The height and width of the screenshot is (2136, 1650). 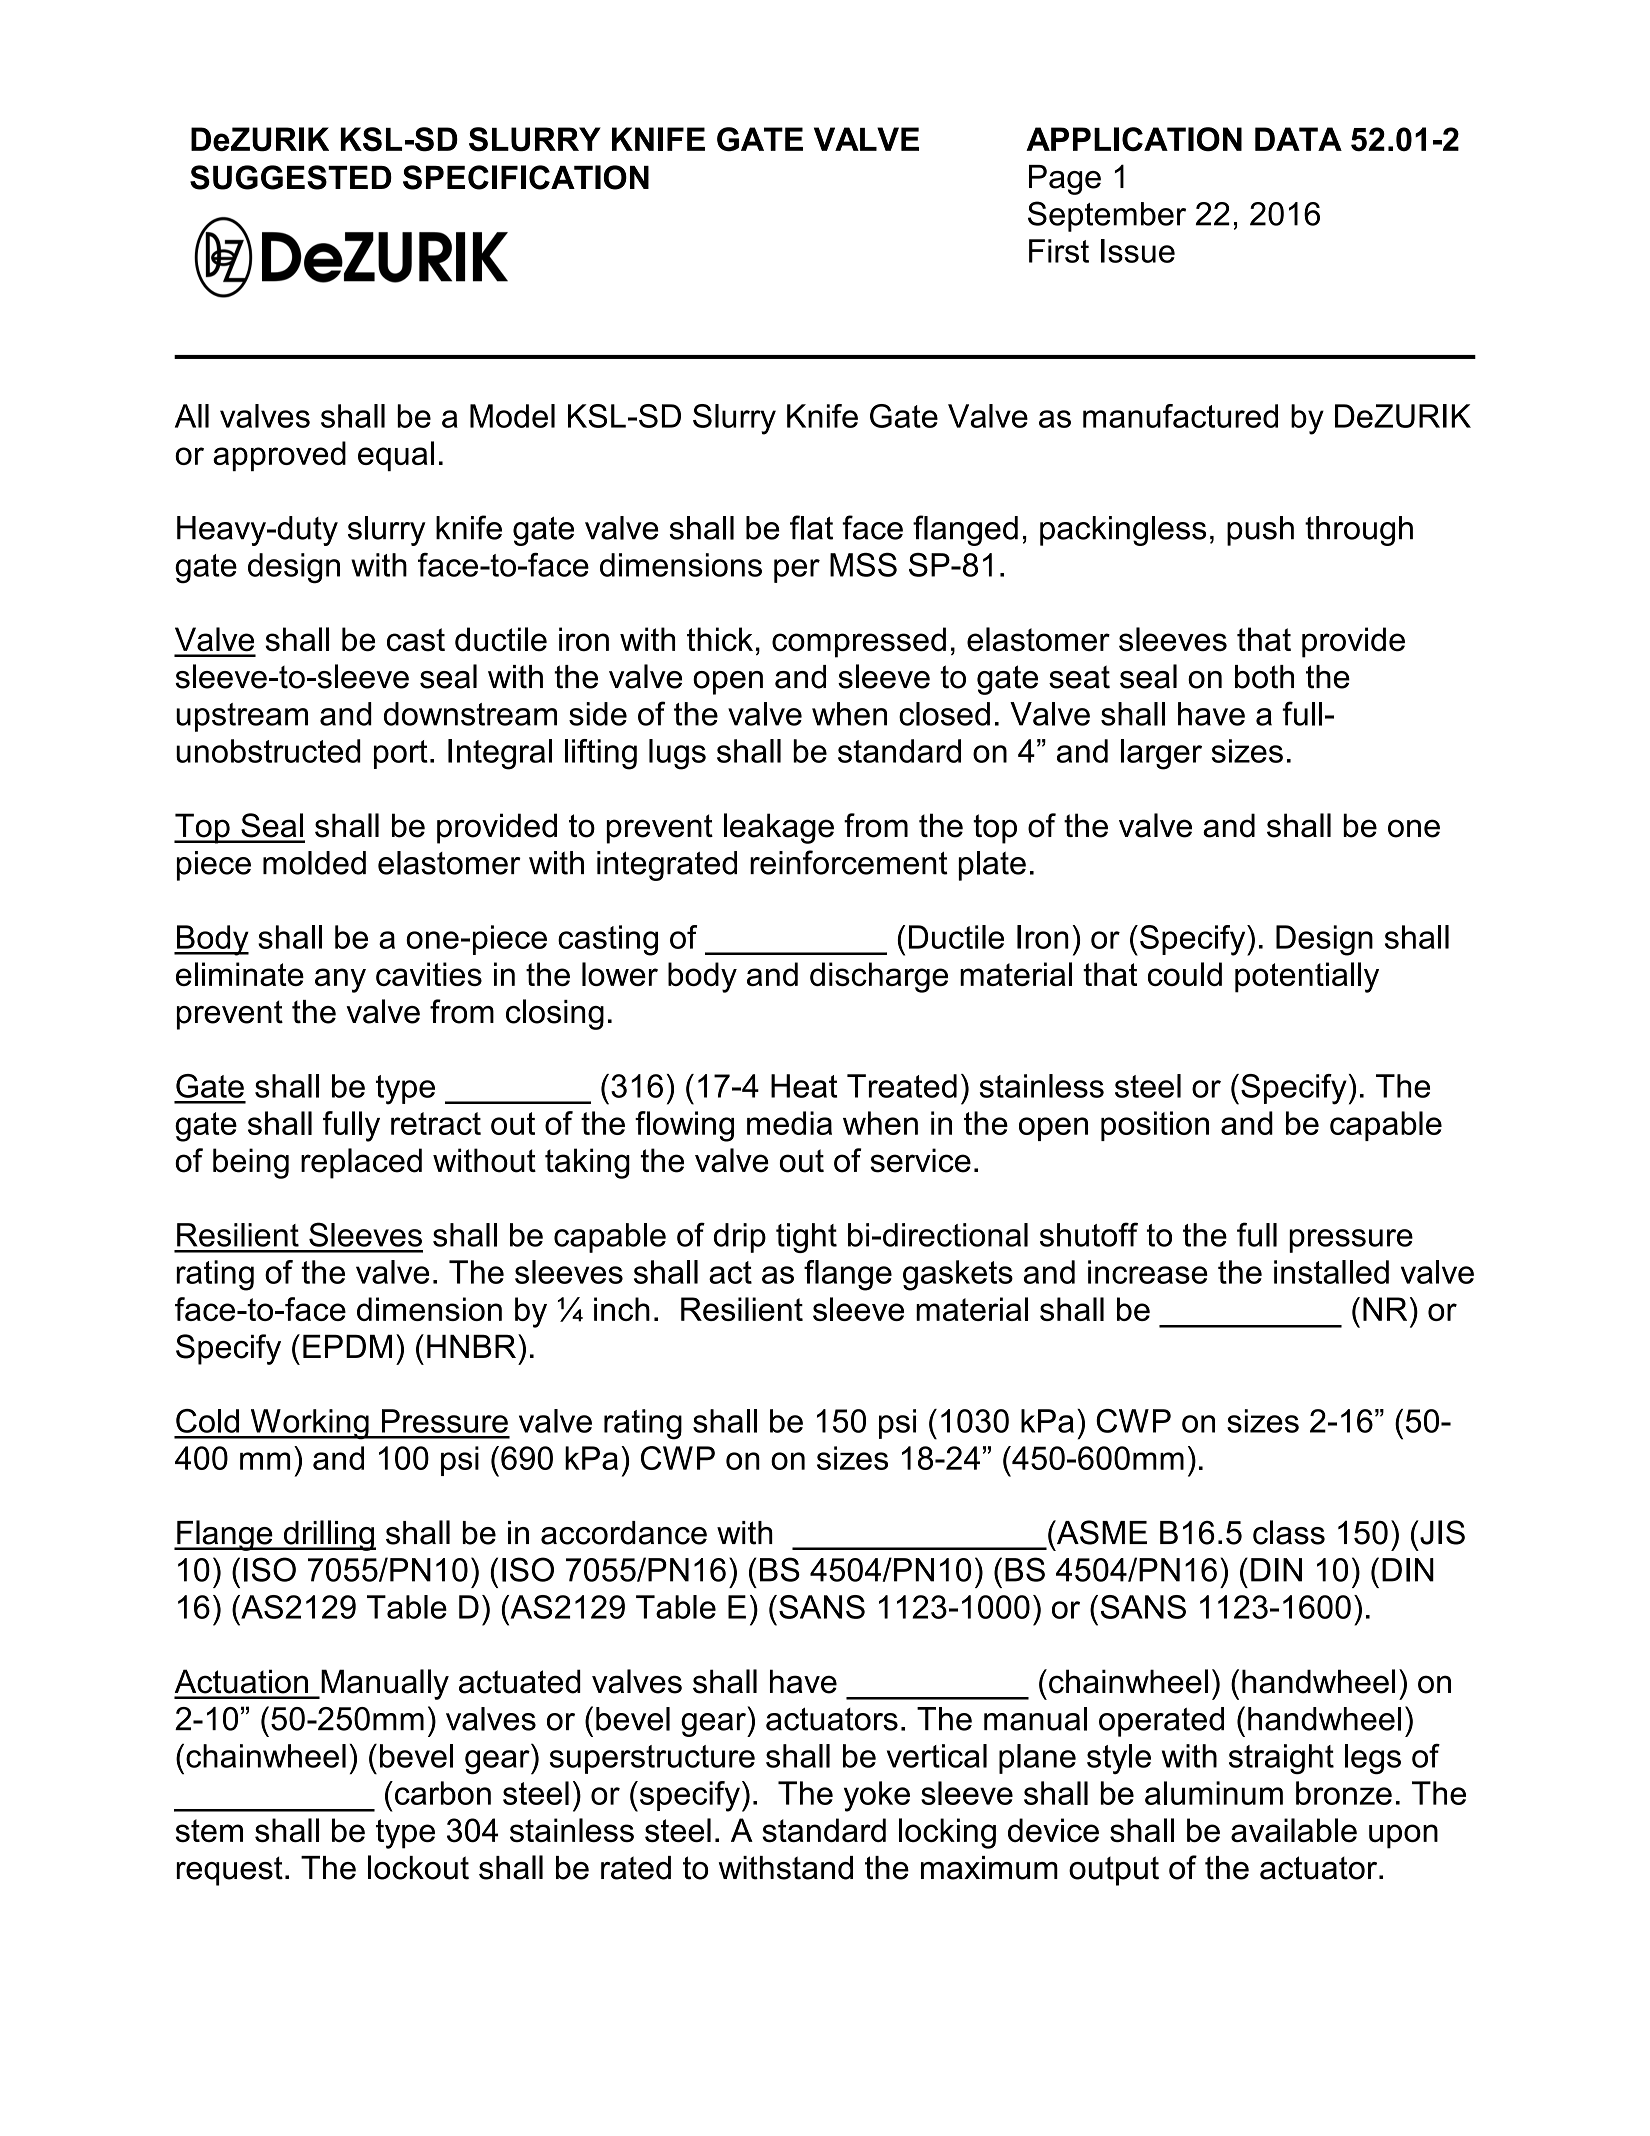 I want to click on both, so click(x=1264, y=677).
